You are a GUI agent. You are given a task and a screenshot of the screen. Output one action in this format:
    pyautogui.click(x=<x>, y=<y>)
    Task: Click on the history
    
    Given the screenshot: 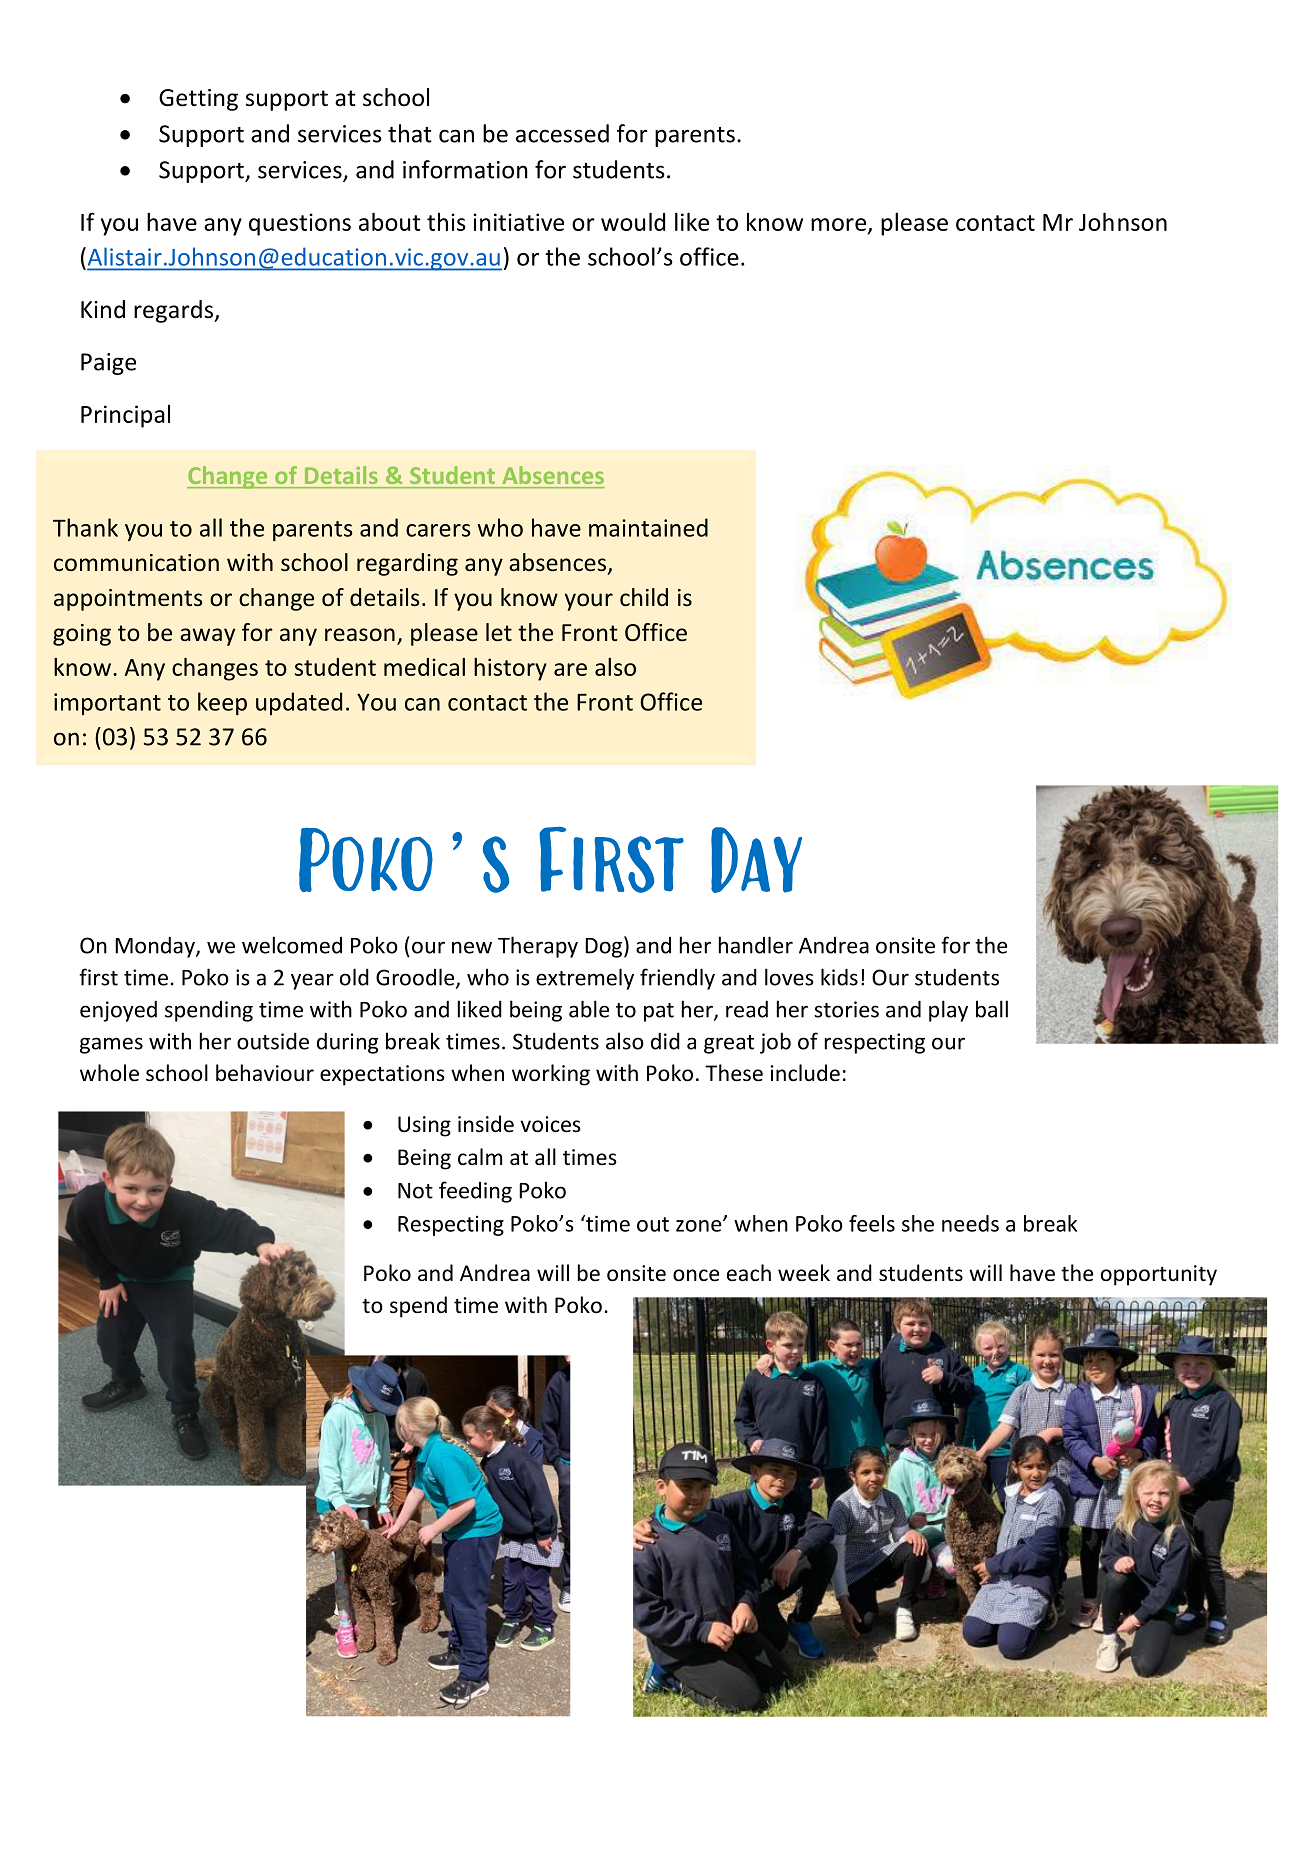 What is the action you would take?
    pyautogui.click(x=510, y=669)
